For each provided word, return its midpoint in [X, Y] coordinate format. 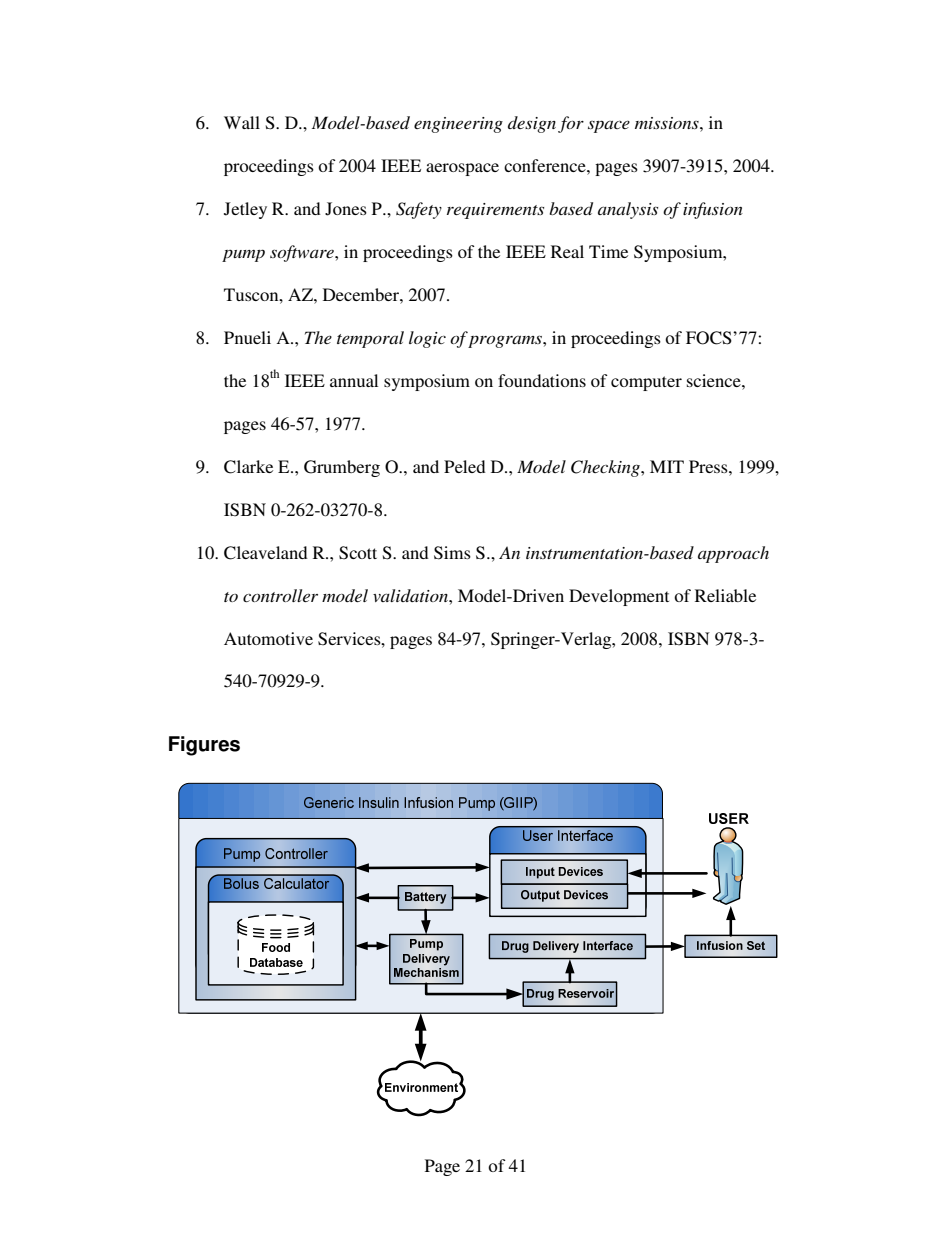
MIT [667, 466]
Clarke [248, 467]
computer [646, 383]
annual [354, 380]
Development [619, 597]
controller [280, 595]
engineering [458, 125]
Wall [242, 122]
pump [243, 255]
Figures [204, 746]
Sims [452, 553]
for [571, 124]
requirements [495, 211]
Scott [358, 553]
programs [506, 341]
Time [608, 251]
